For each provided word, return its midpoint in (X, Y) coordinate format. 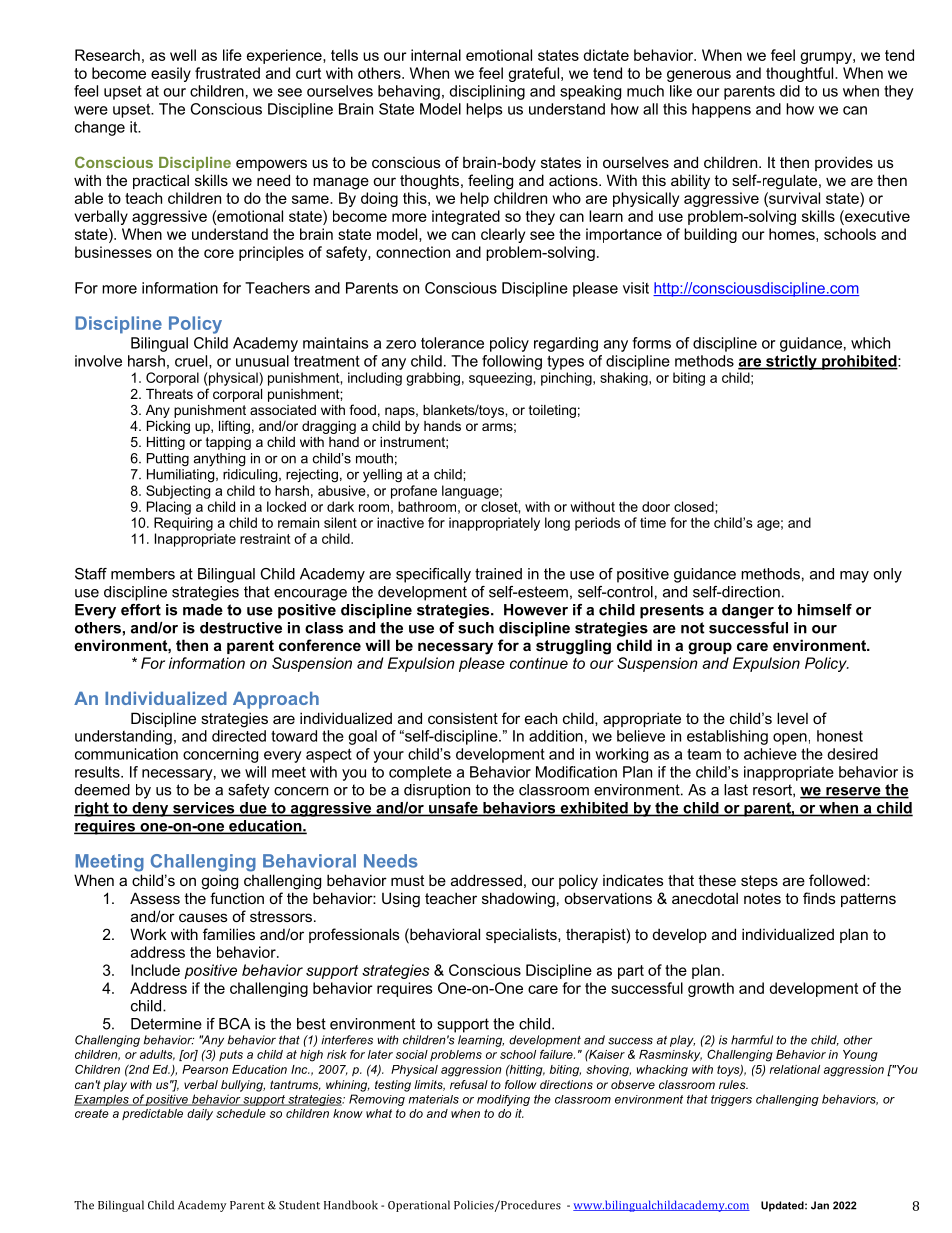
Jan (820, 1205)
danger (748, 611)
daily (200, 1114)
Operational (419, 1206)
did (790, 91)
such (476, 628)
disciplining (487, 92)
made (203, 610)
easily (171, 74)
